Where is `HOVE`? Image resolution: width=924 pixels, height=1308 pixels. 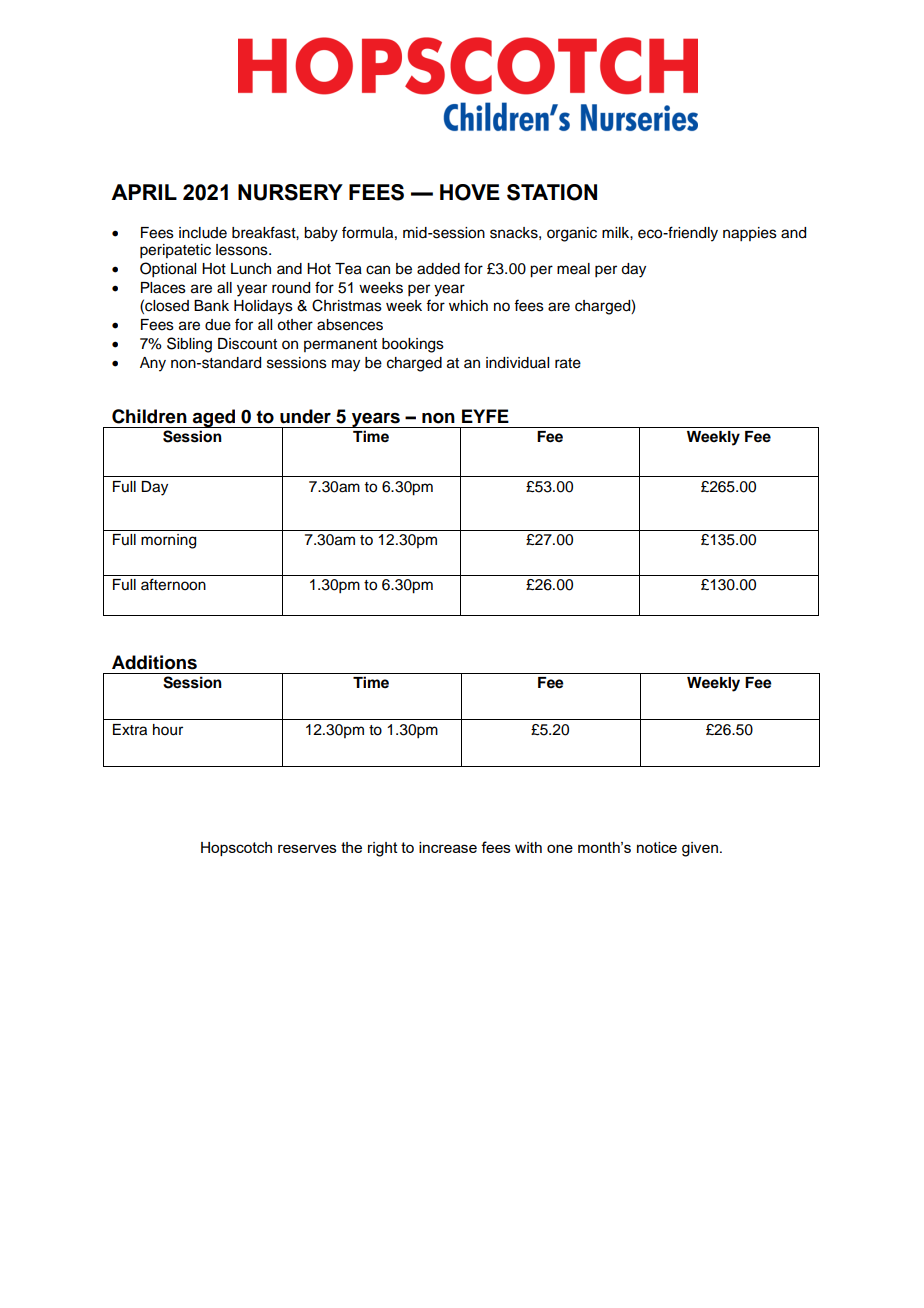
HOVE is located at coordinates (470, 192).
